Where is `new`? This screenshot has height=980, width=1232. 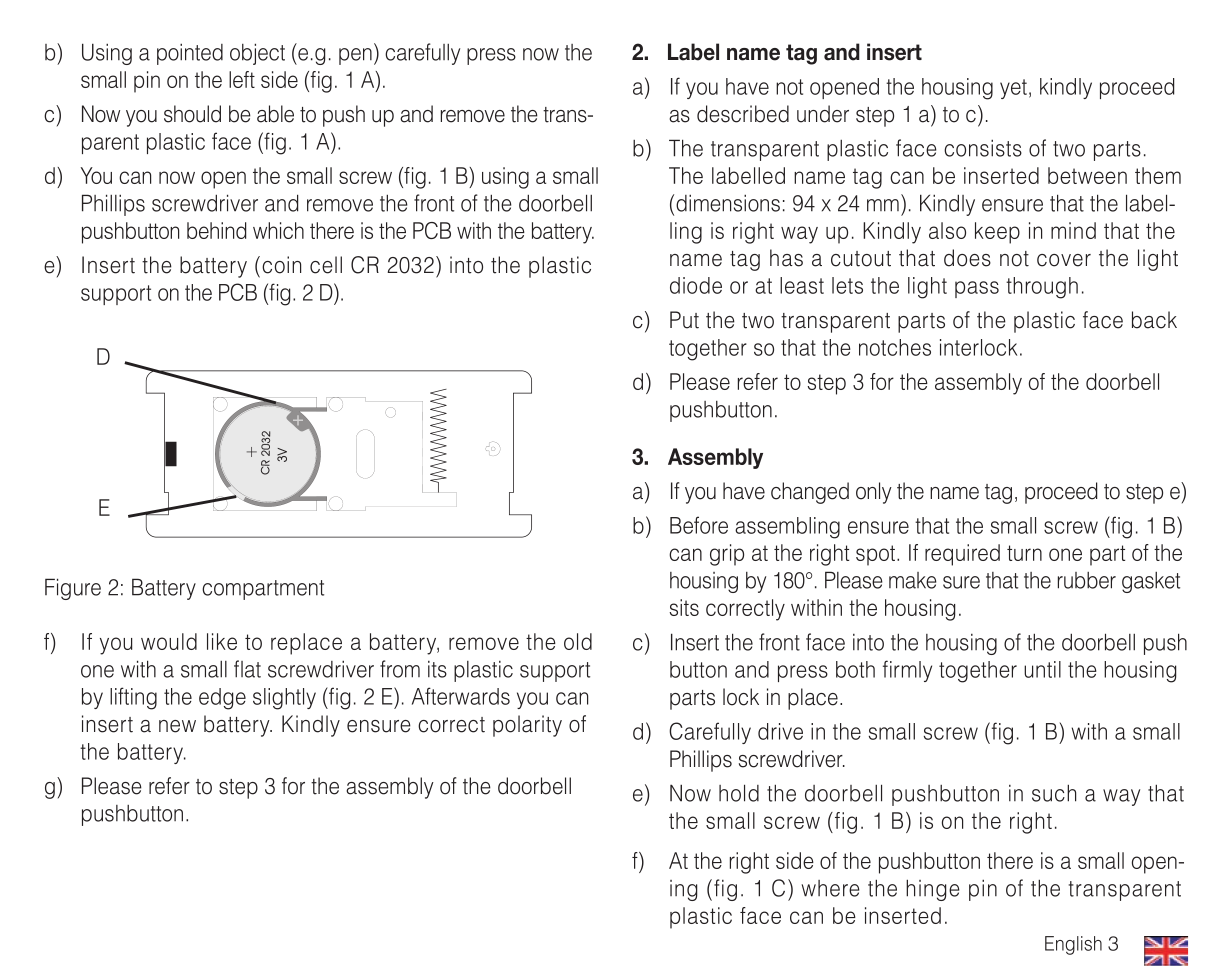 new is located at coordinates (177, 726).
